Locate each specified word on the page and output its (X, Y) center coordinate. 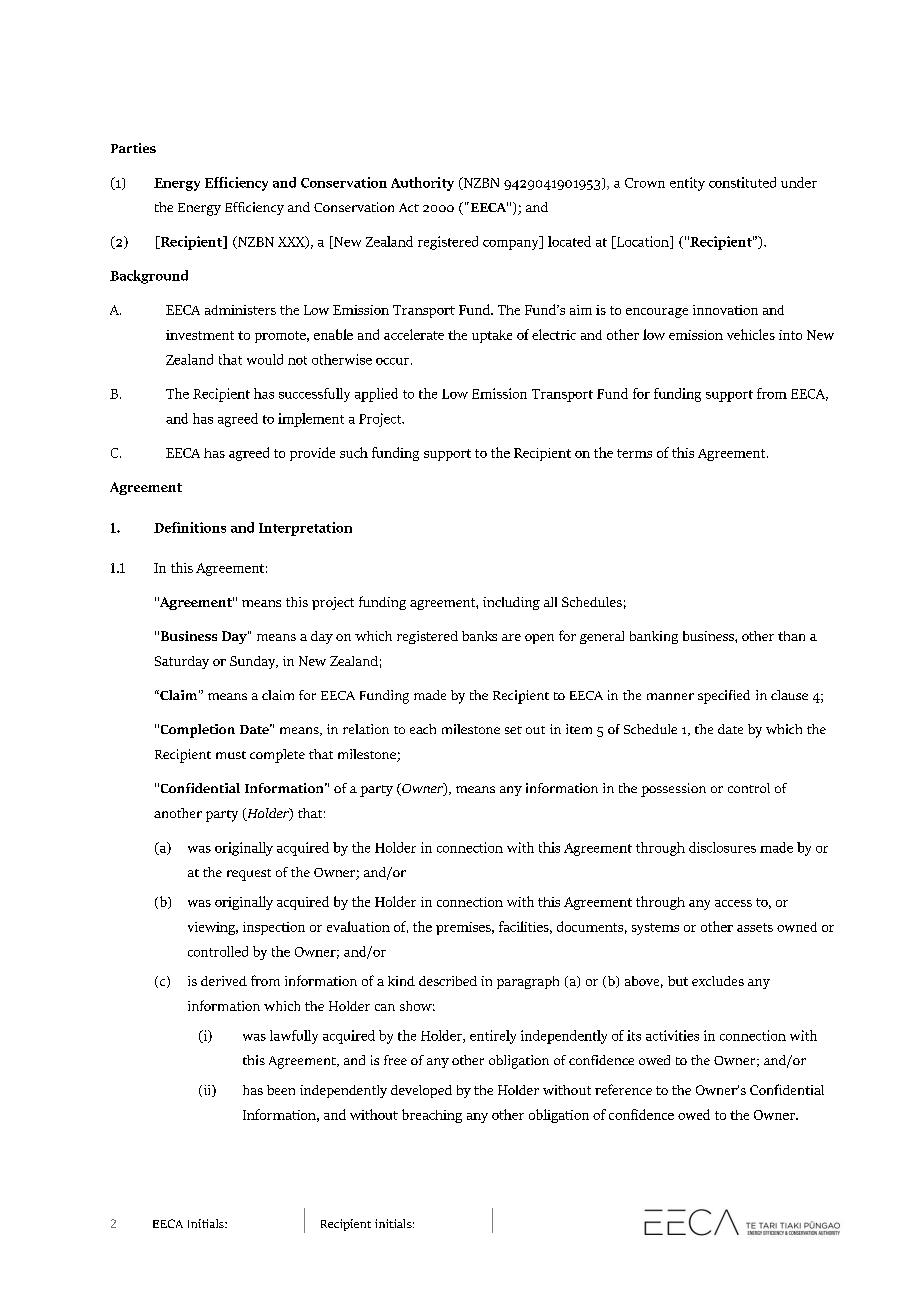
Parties (133, 148)
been (281, 1090)
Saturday (182, 662)
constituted (742, 182)
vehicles (751, 334)
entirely (493, 1037)
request (249, 875)
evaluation (358, 926)
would (265, 359)
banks (479, 636)
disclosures (722, 847)
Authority (422, 184)
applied (376, 395)
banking (654, 637)
